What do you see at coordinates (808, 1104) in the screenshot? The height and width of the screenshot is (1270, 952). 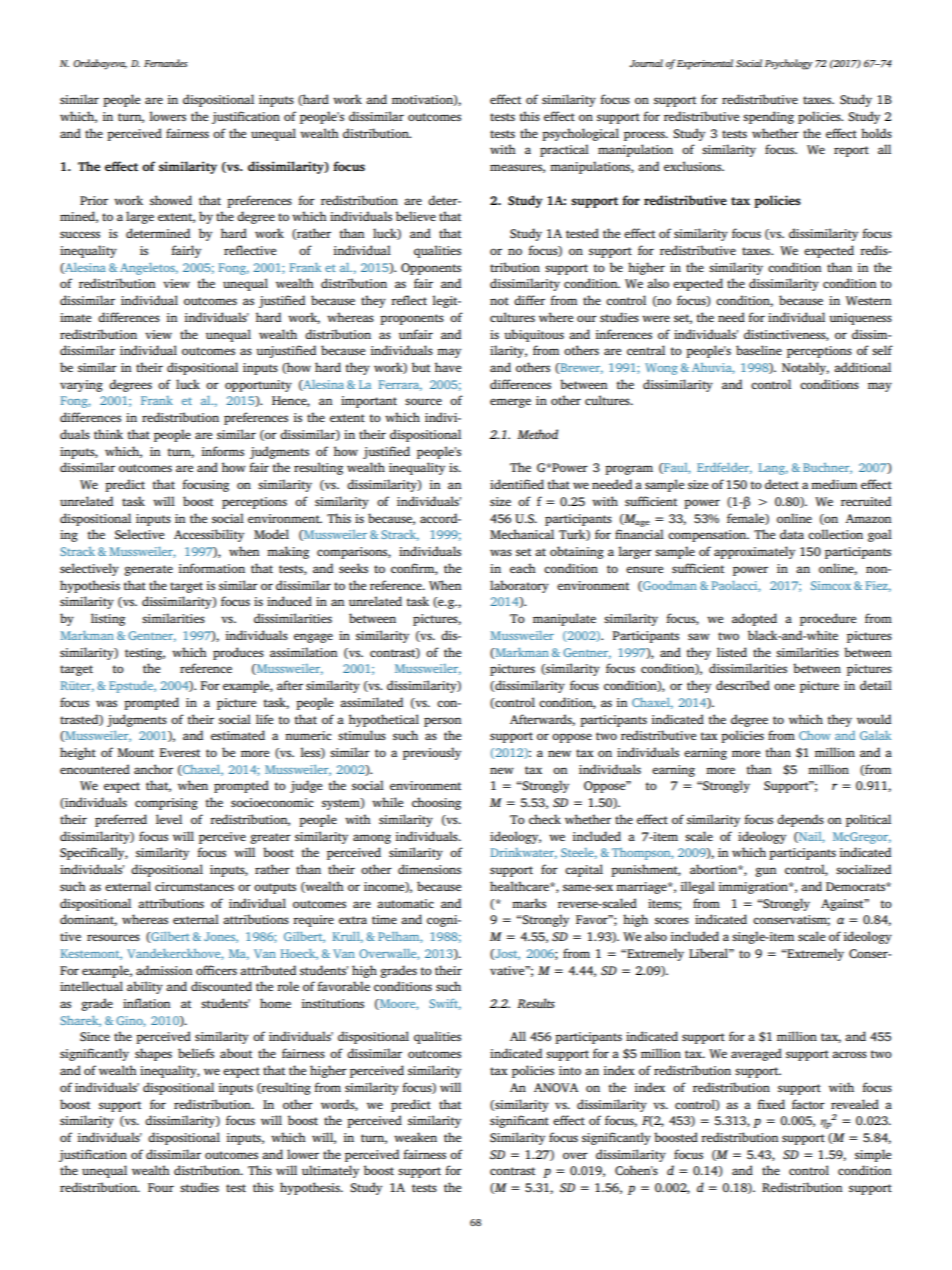 I see `factor` at bounding box center [808, 1104].
